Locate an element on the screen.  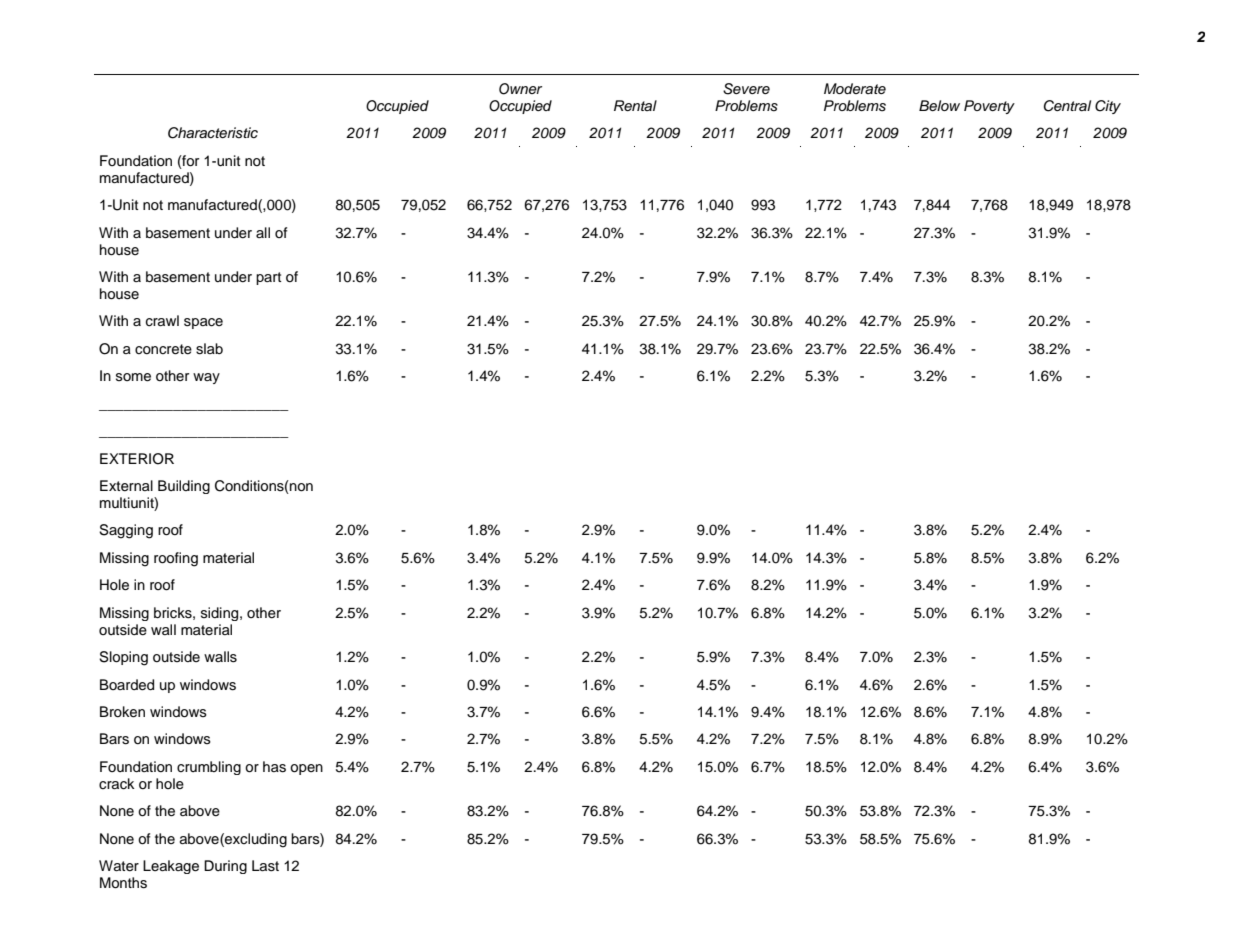
Building is located at coordinates (184, 487).
